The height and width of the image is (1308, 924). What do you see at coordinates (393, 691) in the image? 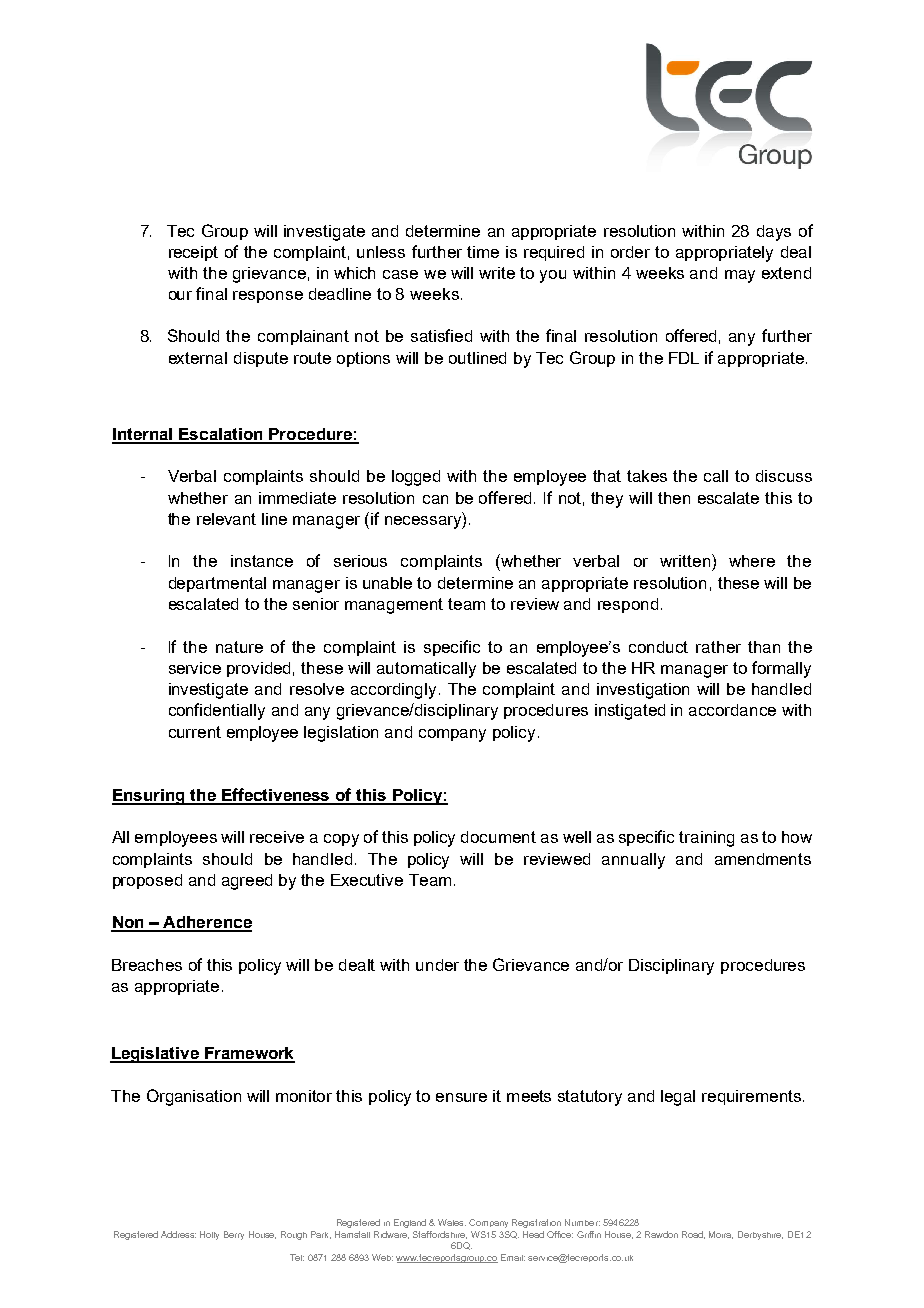
I see `accordingly` at bounding box center [393, 691].
